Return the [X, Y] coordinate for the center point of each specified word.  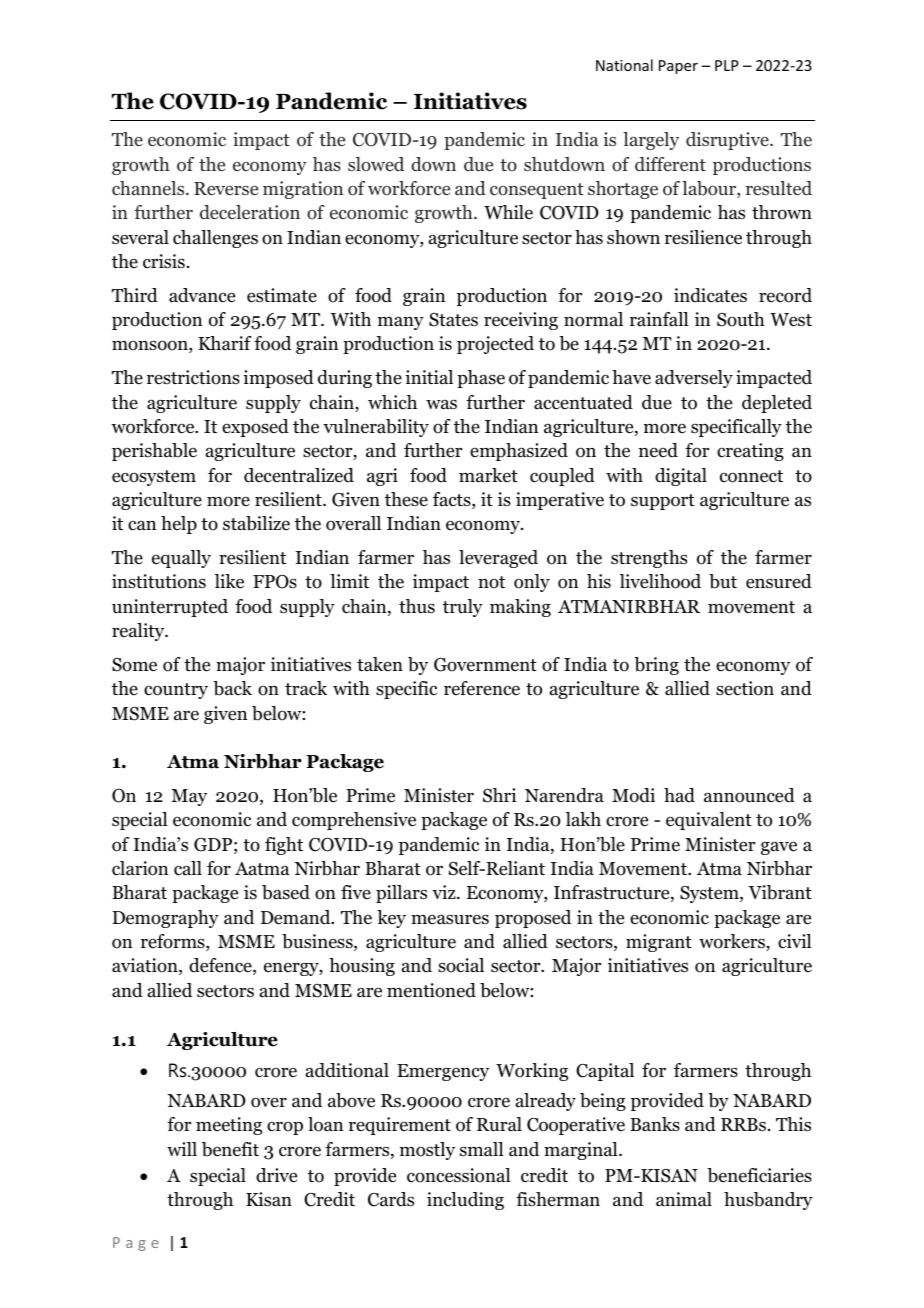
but [723, 581]
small [482, 1149]
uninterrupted [170, 608]
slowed [376, 164]
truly [463, 608]
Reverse [226, 188]
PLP [727, 65]
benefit [230, 1149]
